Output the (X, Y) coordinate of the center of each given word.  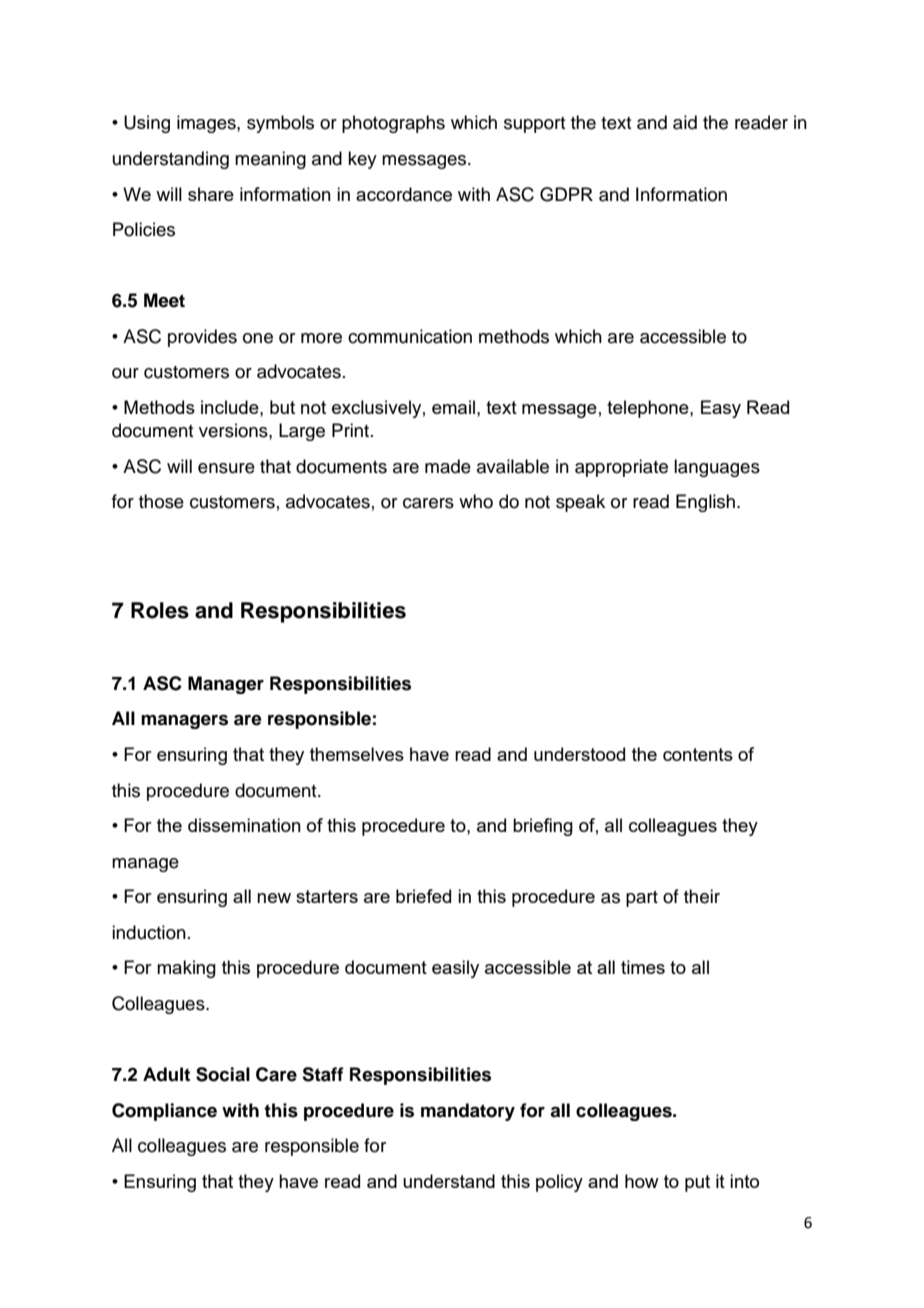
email (453, 407)
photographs (393, 124)
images (207, 124)
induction (149, 932)
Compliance (164, 1112)
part (642, 899)
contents (698, 754)
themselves (357, 754)
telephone (649, 409)
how (642, 1181)
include (231, 407)
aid (685, 122)
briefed (423, 896)
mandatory (468, 1112)
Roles (160, 610)
